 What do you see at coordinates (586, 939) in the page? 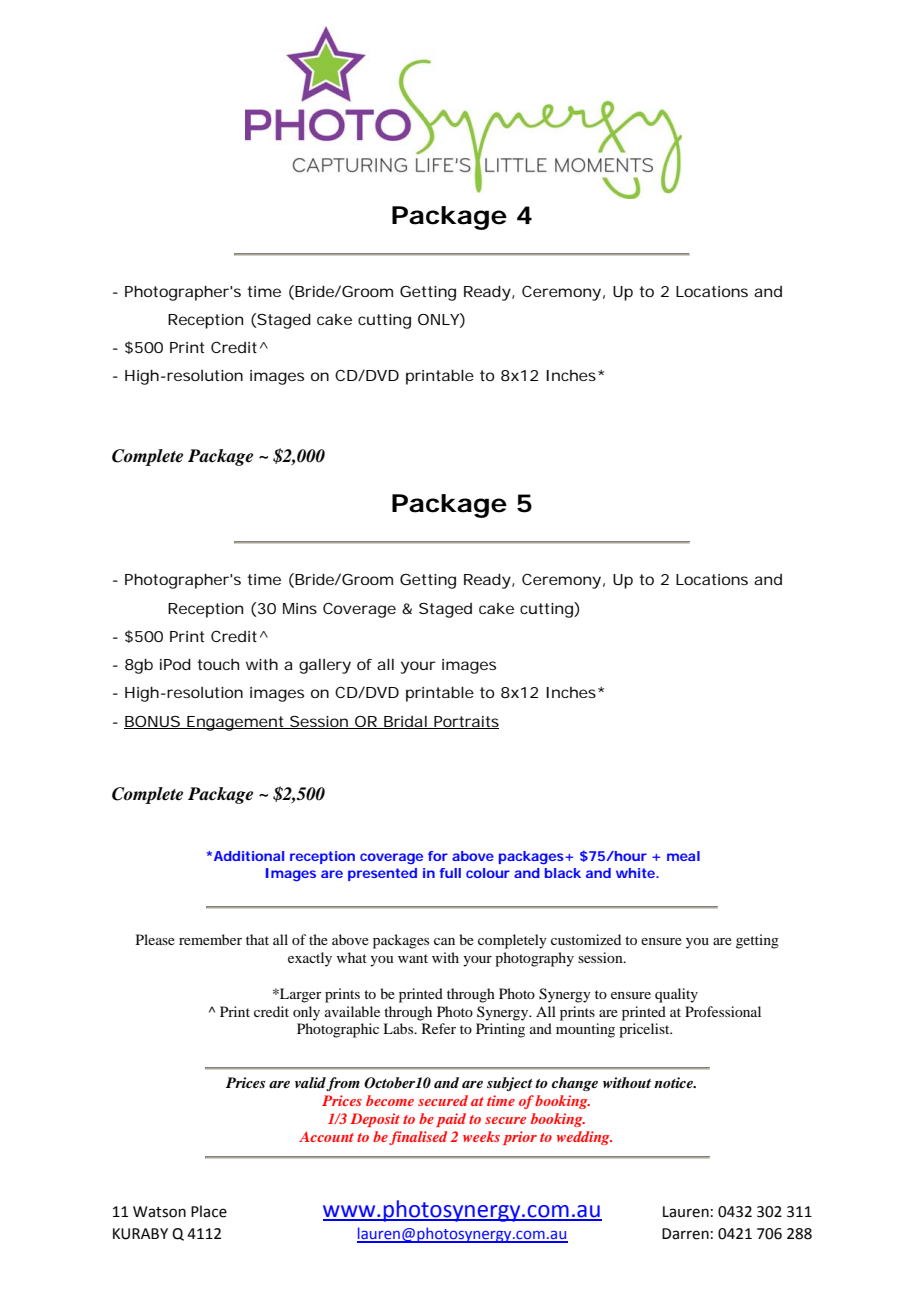
I see `customized` at bounding box center [586, 939].
